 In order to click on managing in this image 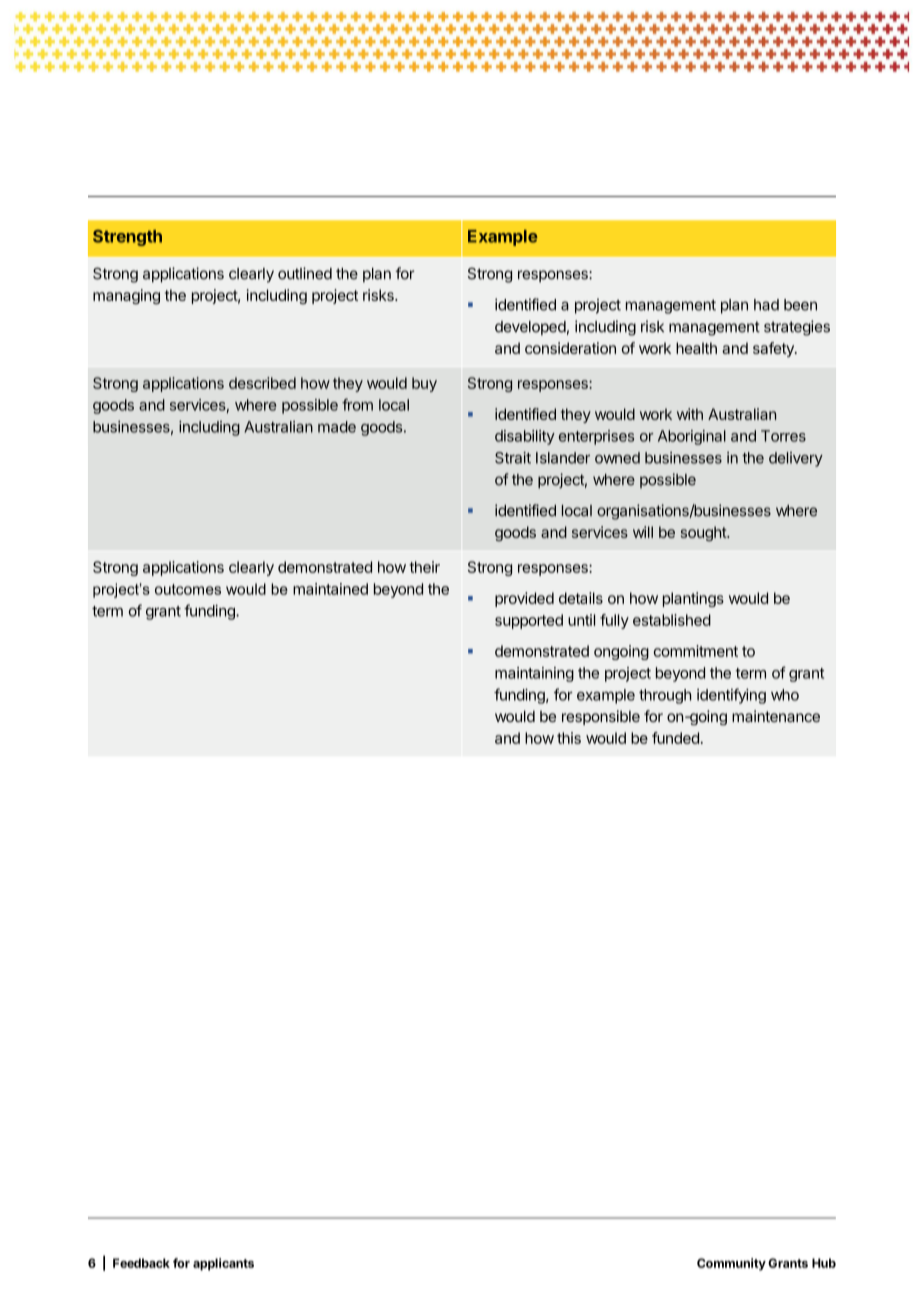, I will do `click(126, 296)`.
